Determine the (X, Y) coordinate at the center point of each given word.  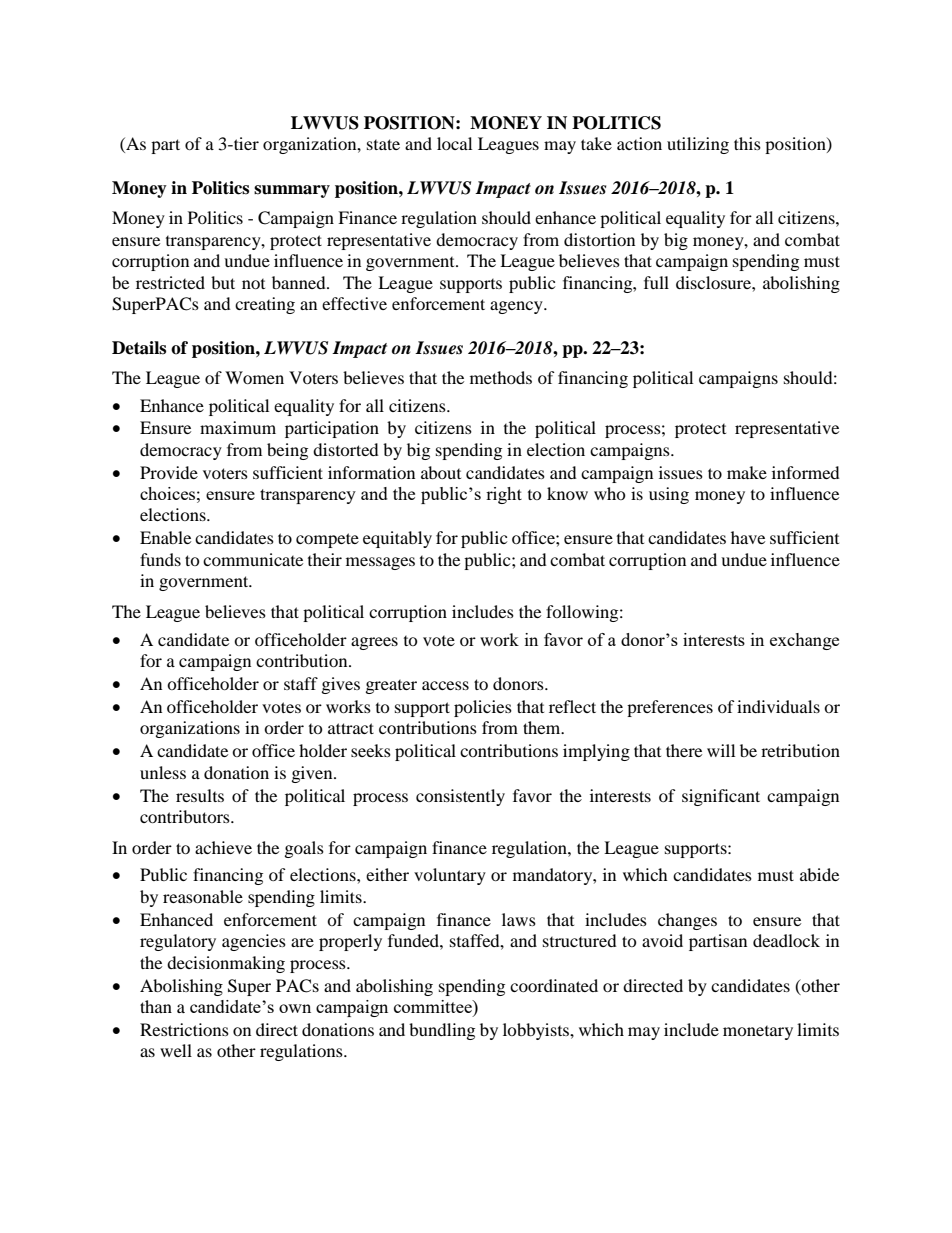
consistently (460, 797)
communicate (253, 559)
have (748, 537)
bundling (442, 1031)
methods (501, 377)
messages (380, 563)
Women (254, 377)
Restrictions (184, 1029)
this (747, 143)
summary (292, 191)
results (200, 795)
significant (721, 797)
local (454, 143)
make (747, 472)
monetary (758, 1033)
